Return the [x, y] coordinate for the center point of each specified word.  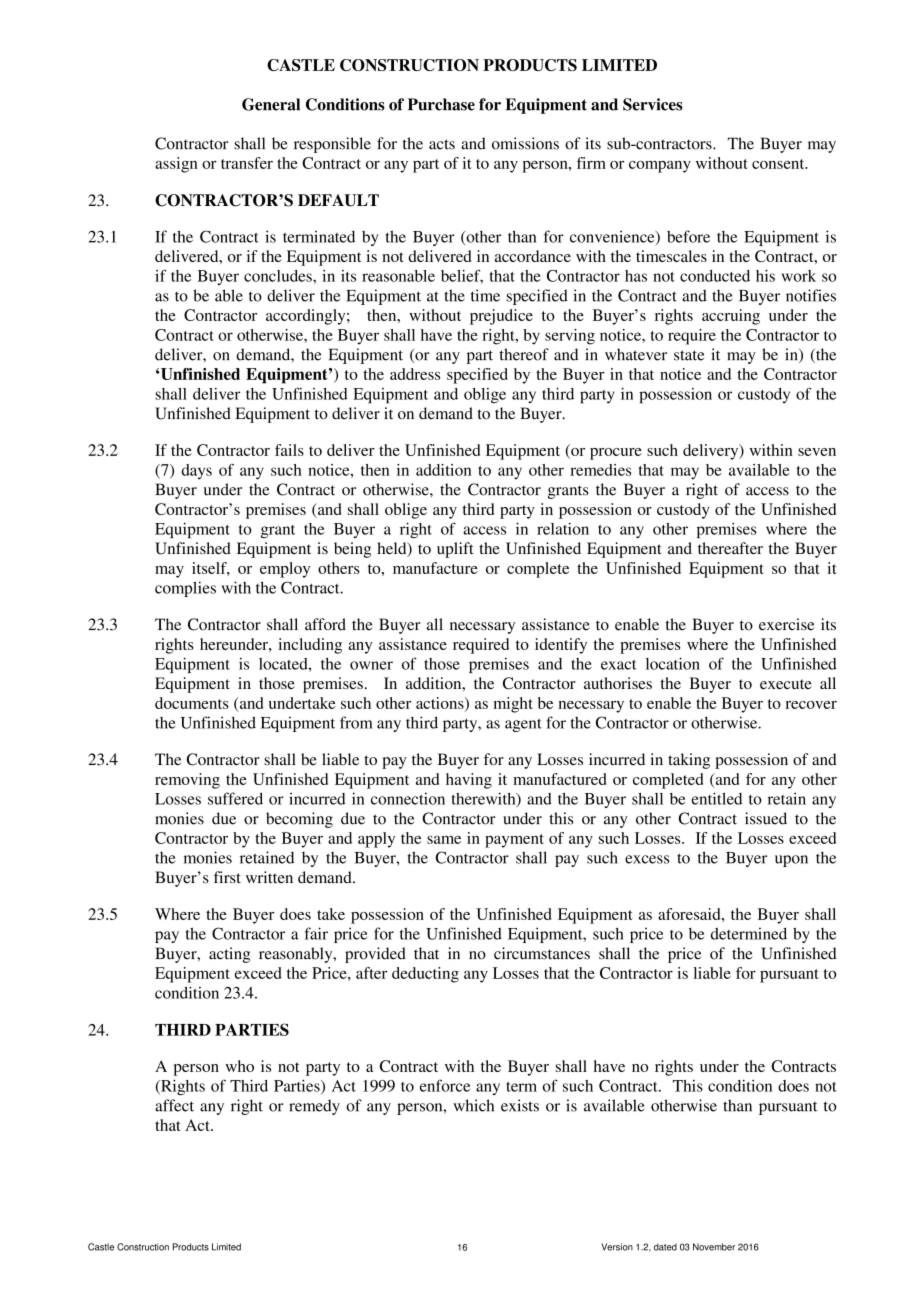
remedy [314, 1107]
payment [514, 841]
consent [779, 164]
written [269, 877]
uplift [455, 550]
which [473, 1105]
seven [817, 452]
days [197, 472]
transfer [247, 163]
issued [766, 818]
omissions [525, 143]
